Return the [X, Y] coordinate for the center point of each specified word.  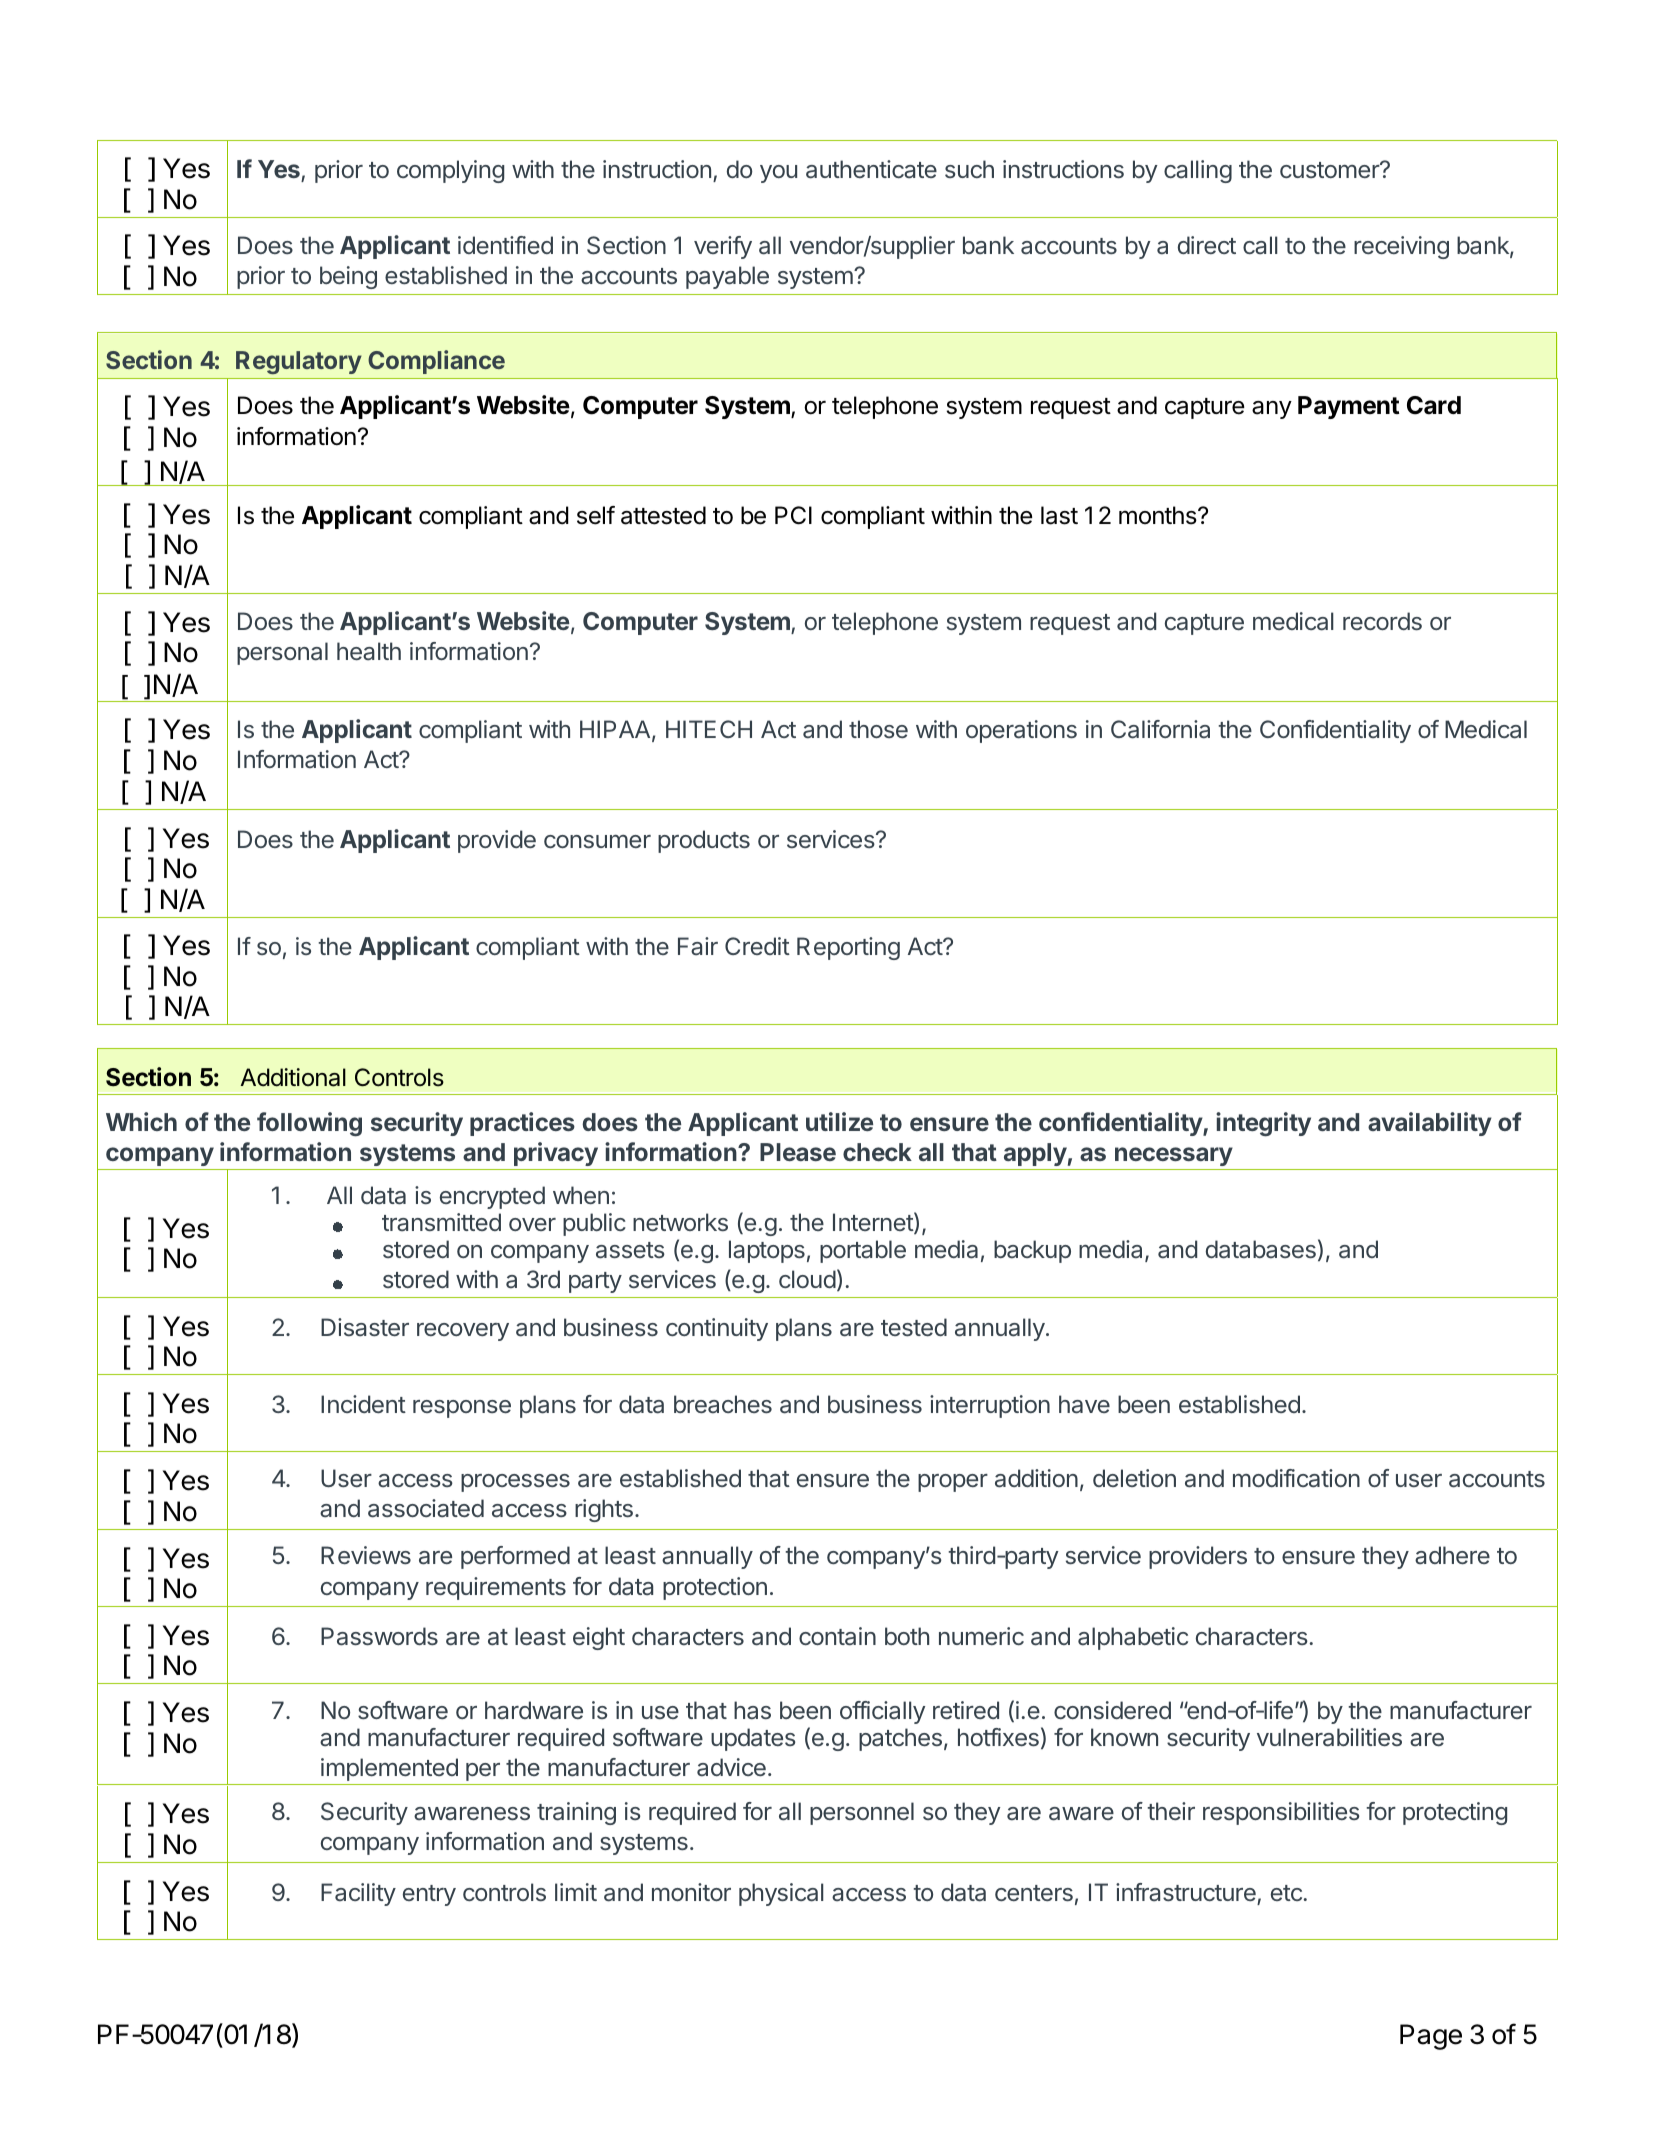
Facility [358, 1894]
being [348, 277]
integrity [1263, 1124]
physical [781, 1894]
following [309, 1124]
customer [1330, 170]
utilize [839, 1121]
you [778, 174]
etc [1287, 1893]
